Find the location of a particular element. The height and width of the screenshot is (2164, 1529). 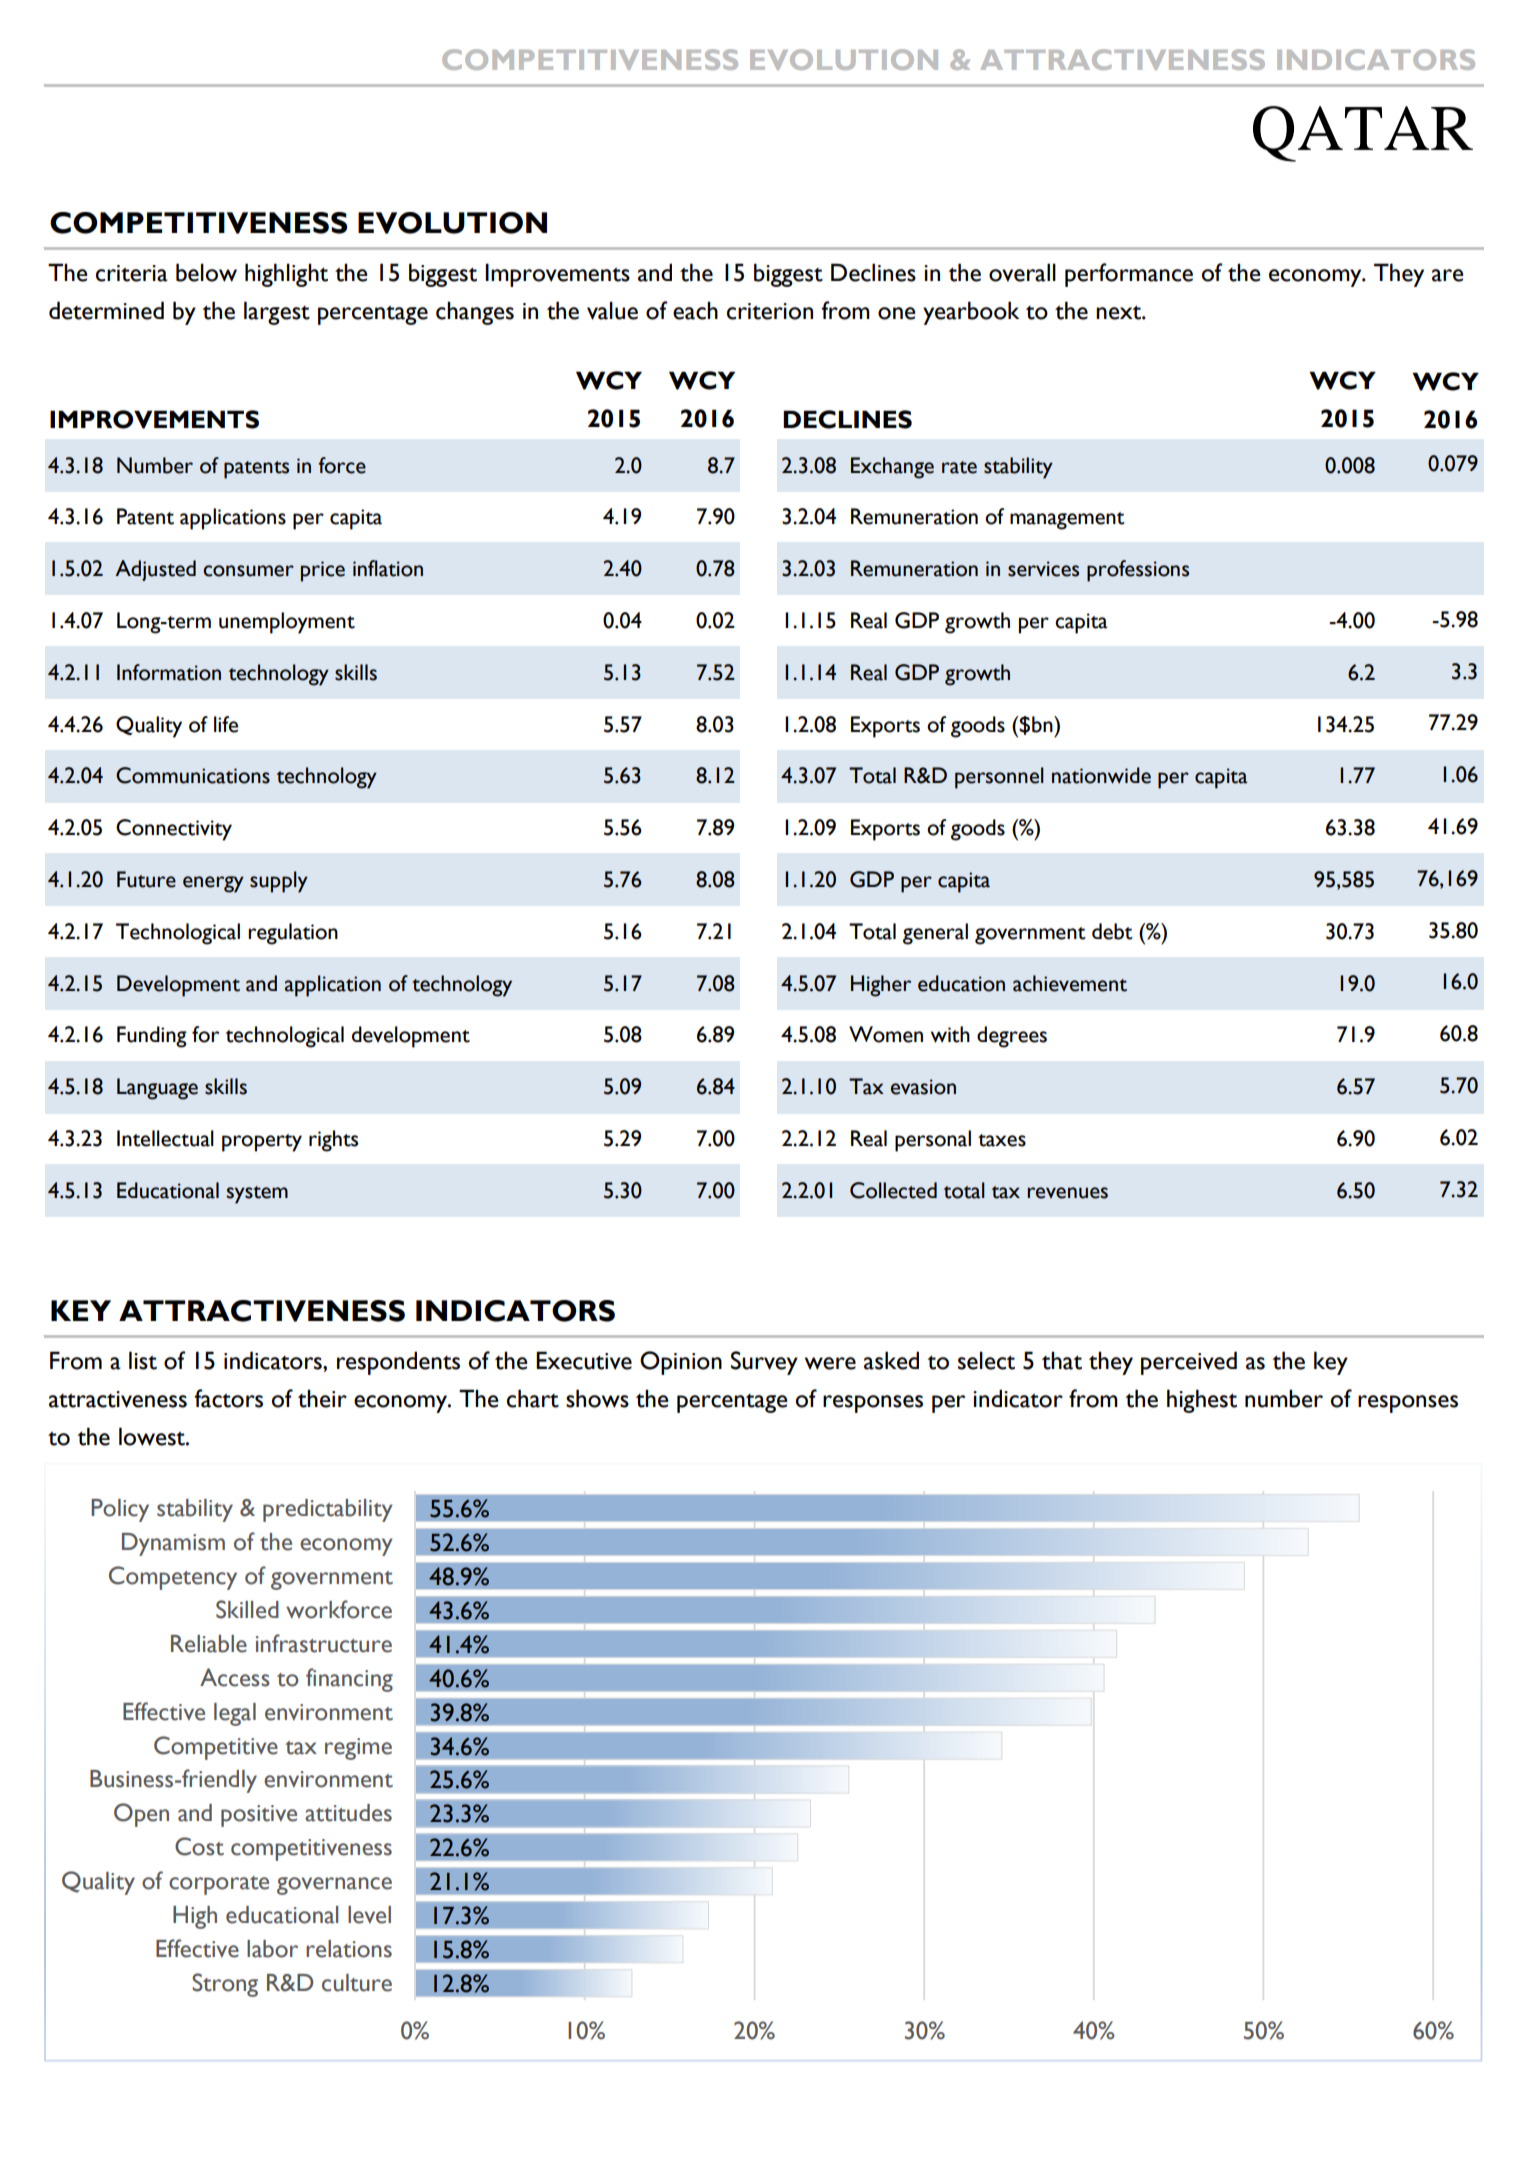

Exchange is located at coordinates (892, 468).
